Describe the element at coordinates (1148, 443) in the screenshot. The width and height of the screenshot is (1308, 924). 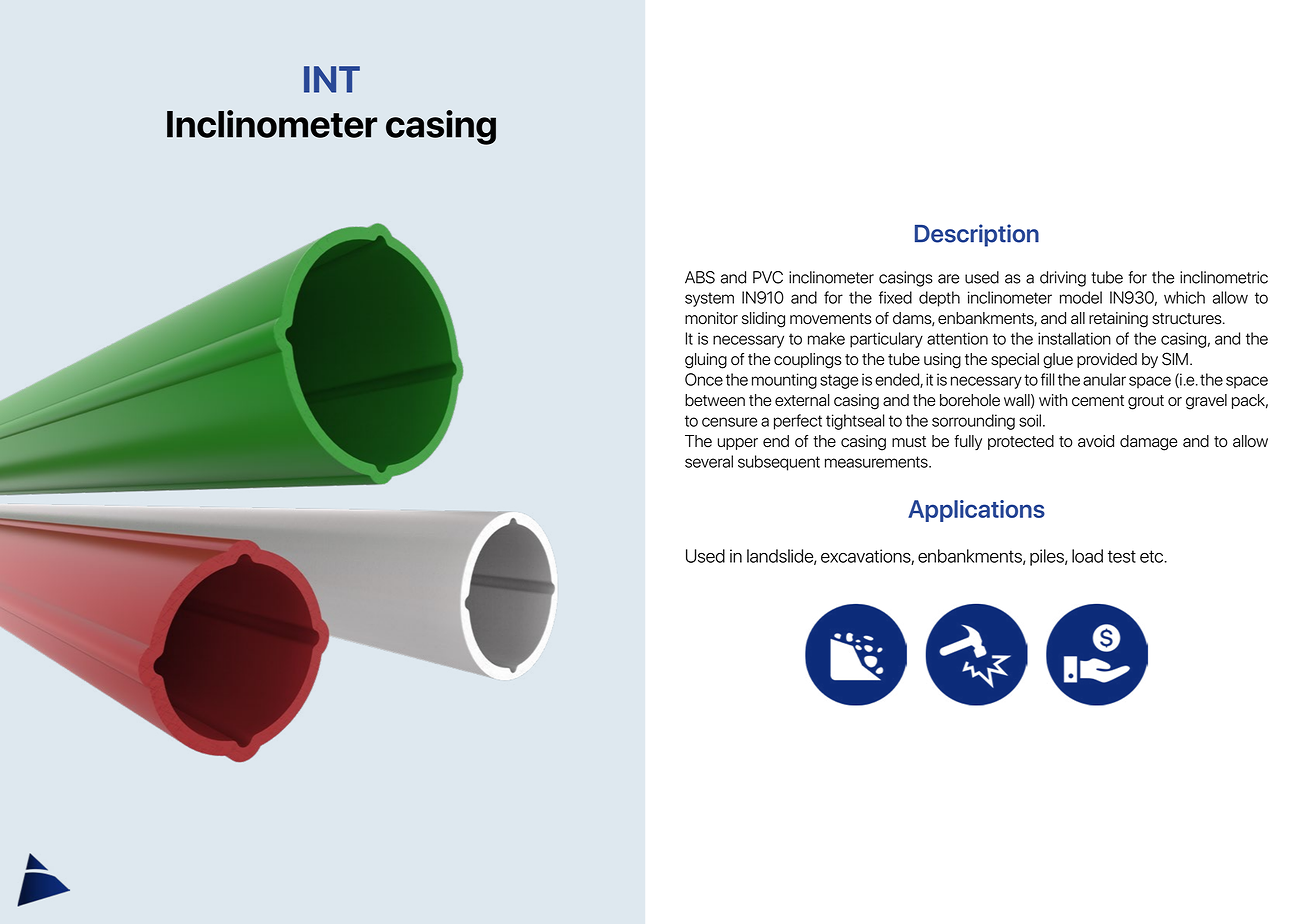
I see `damage` at that location.
